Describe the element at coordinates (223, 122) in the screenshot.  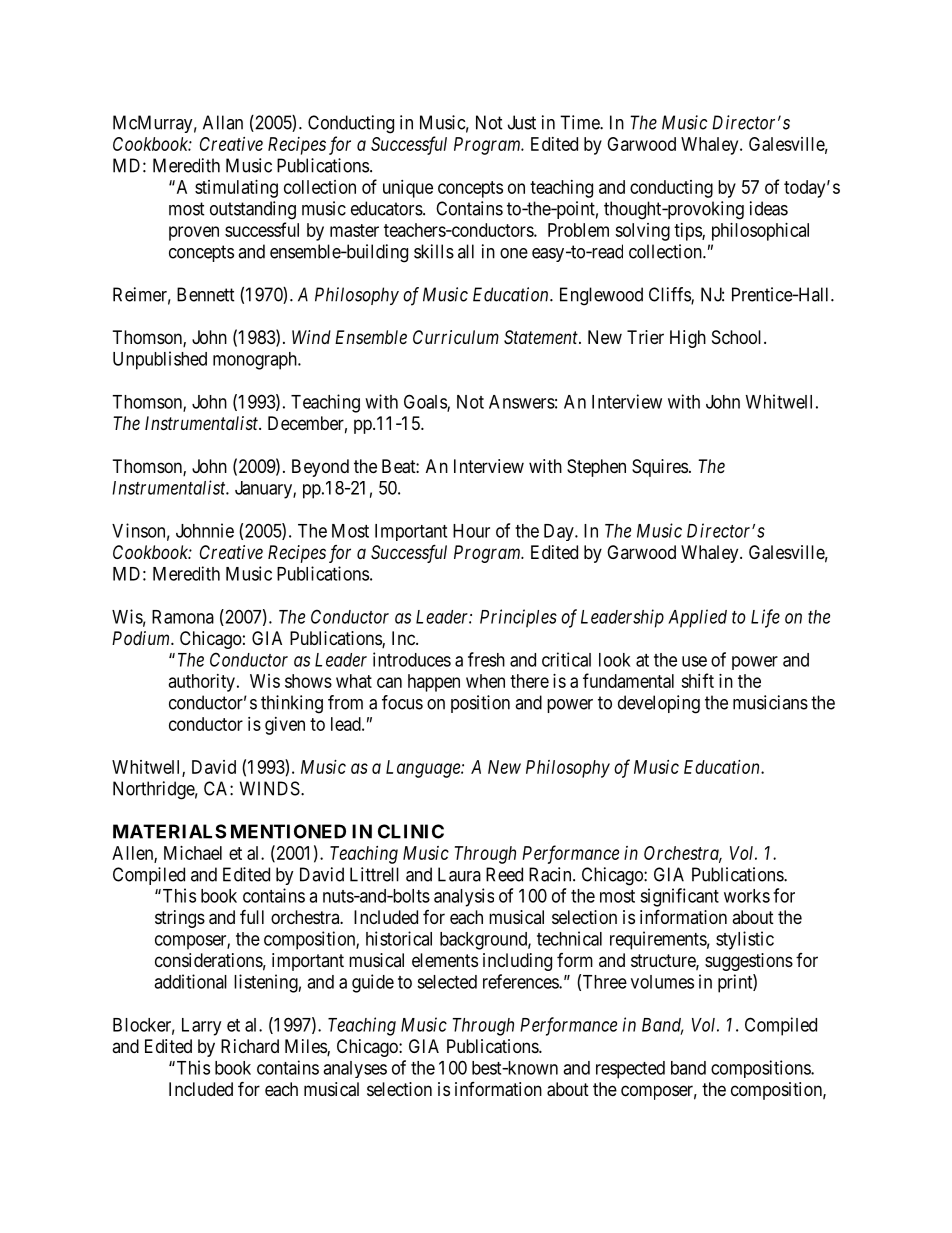
I see `Allan` at that location.
